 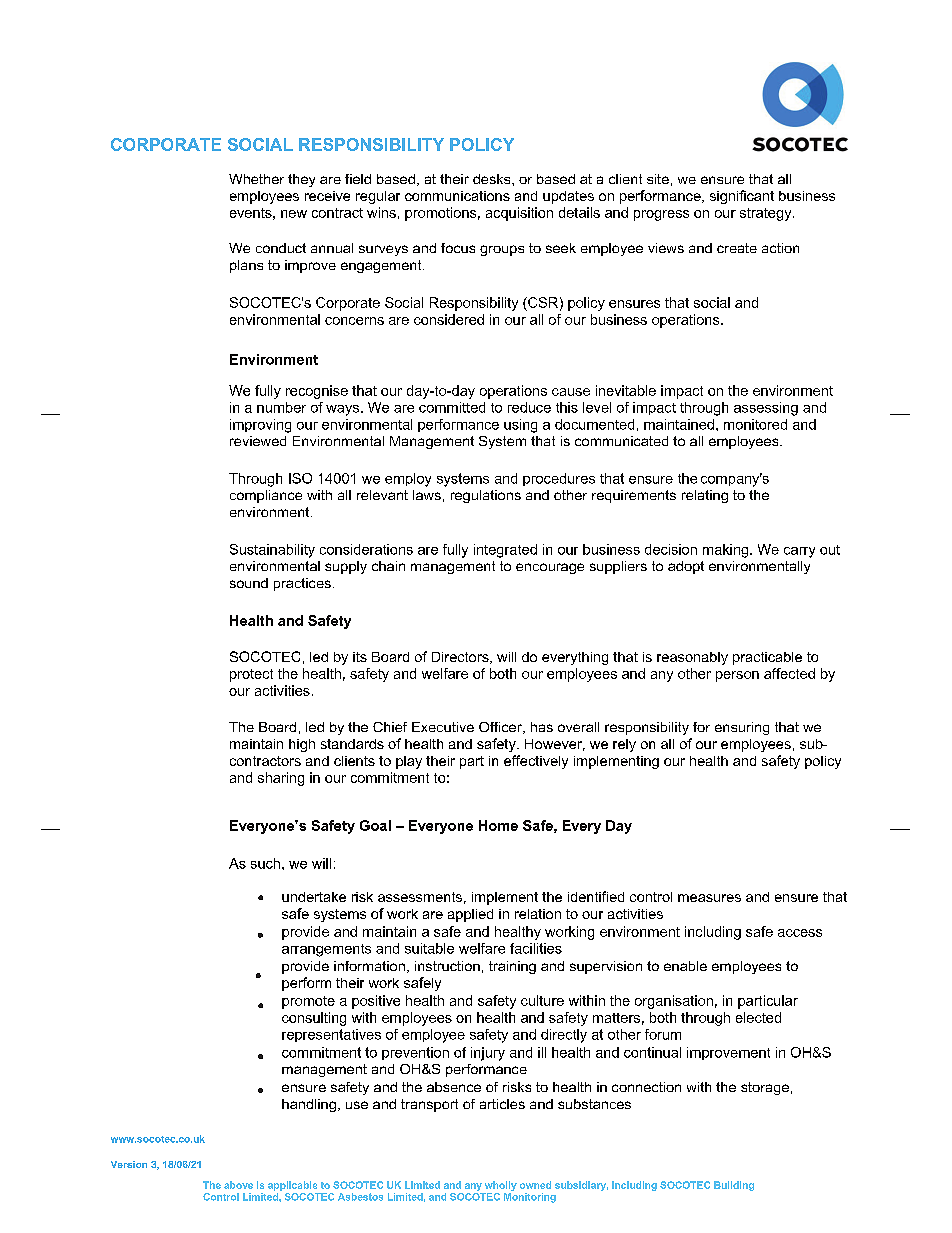 I want to click on protect, so click(x=251, y=675).
